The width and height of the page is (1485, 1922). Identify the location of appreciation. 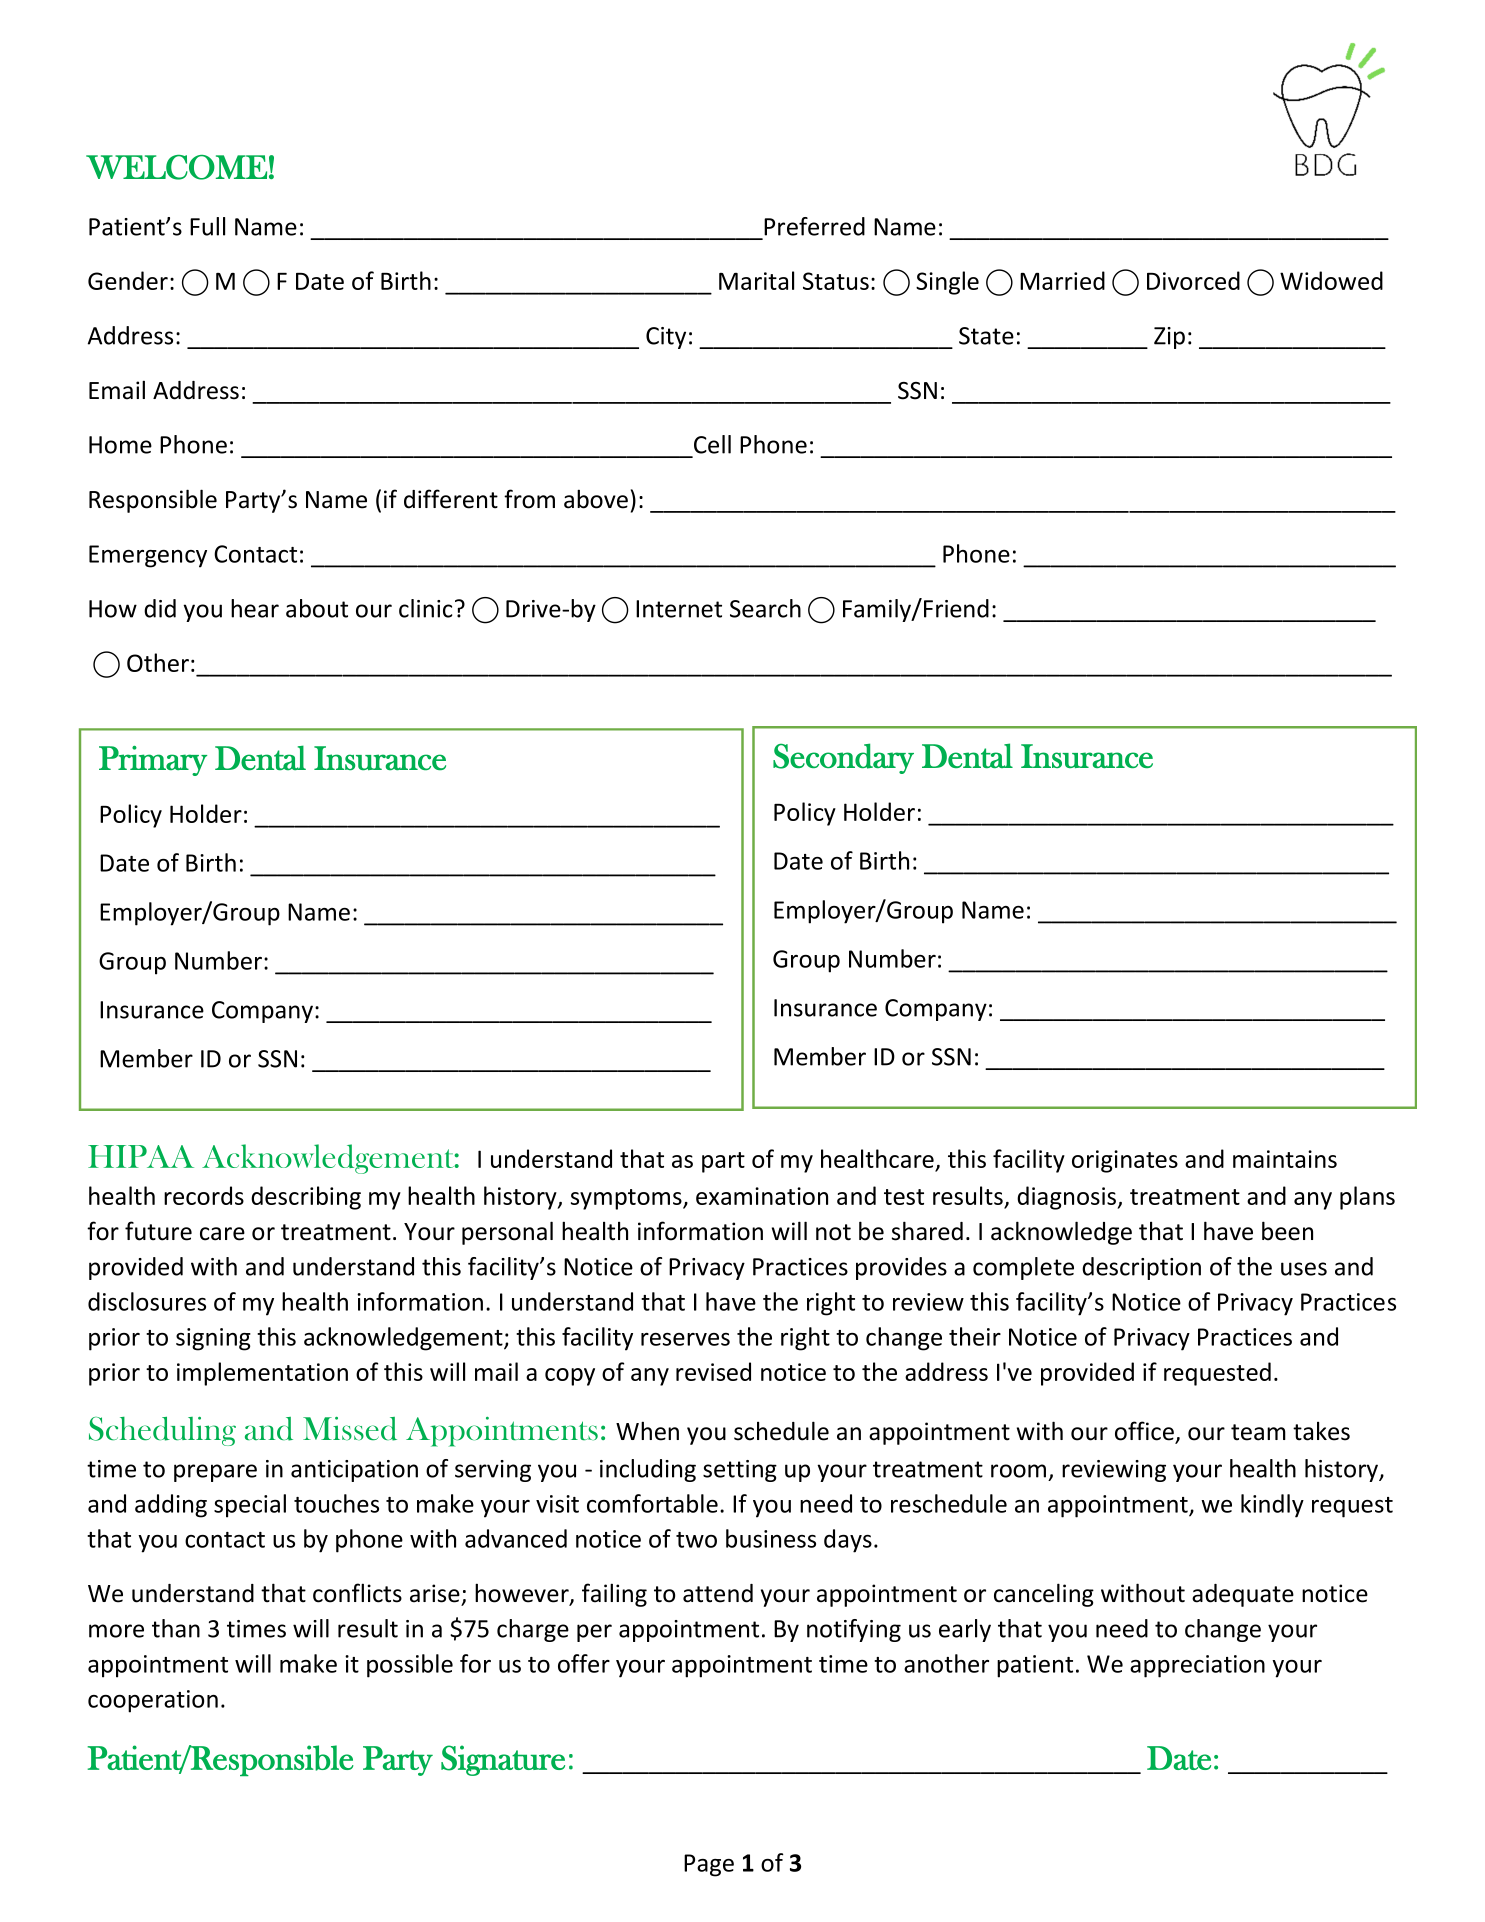
(1197, 1666).
